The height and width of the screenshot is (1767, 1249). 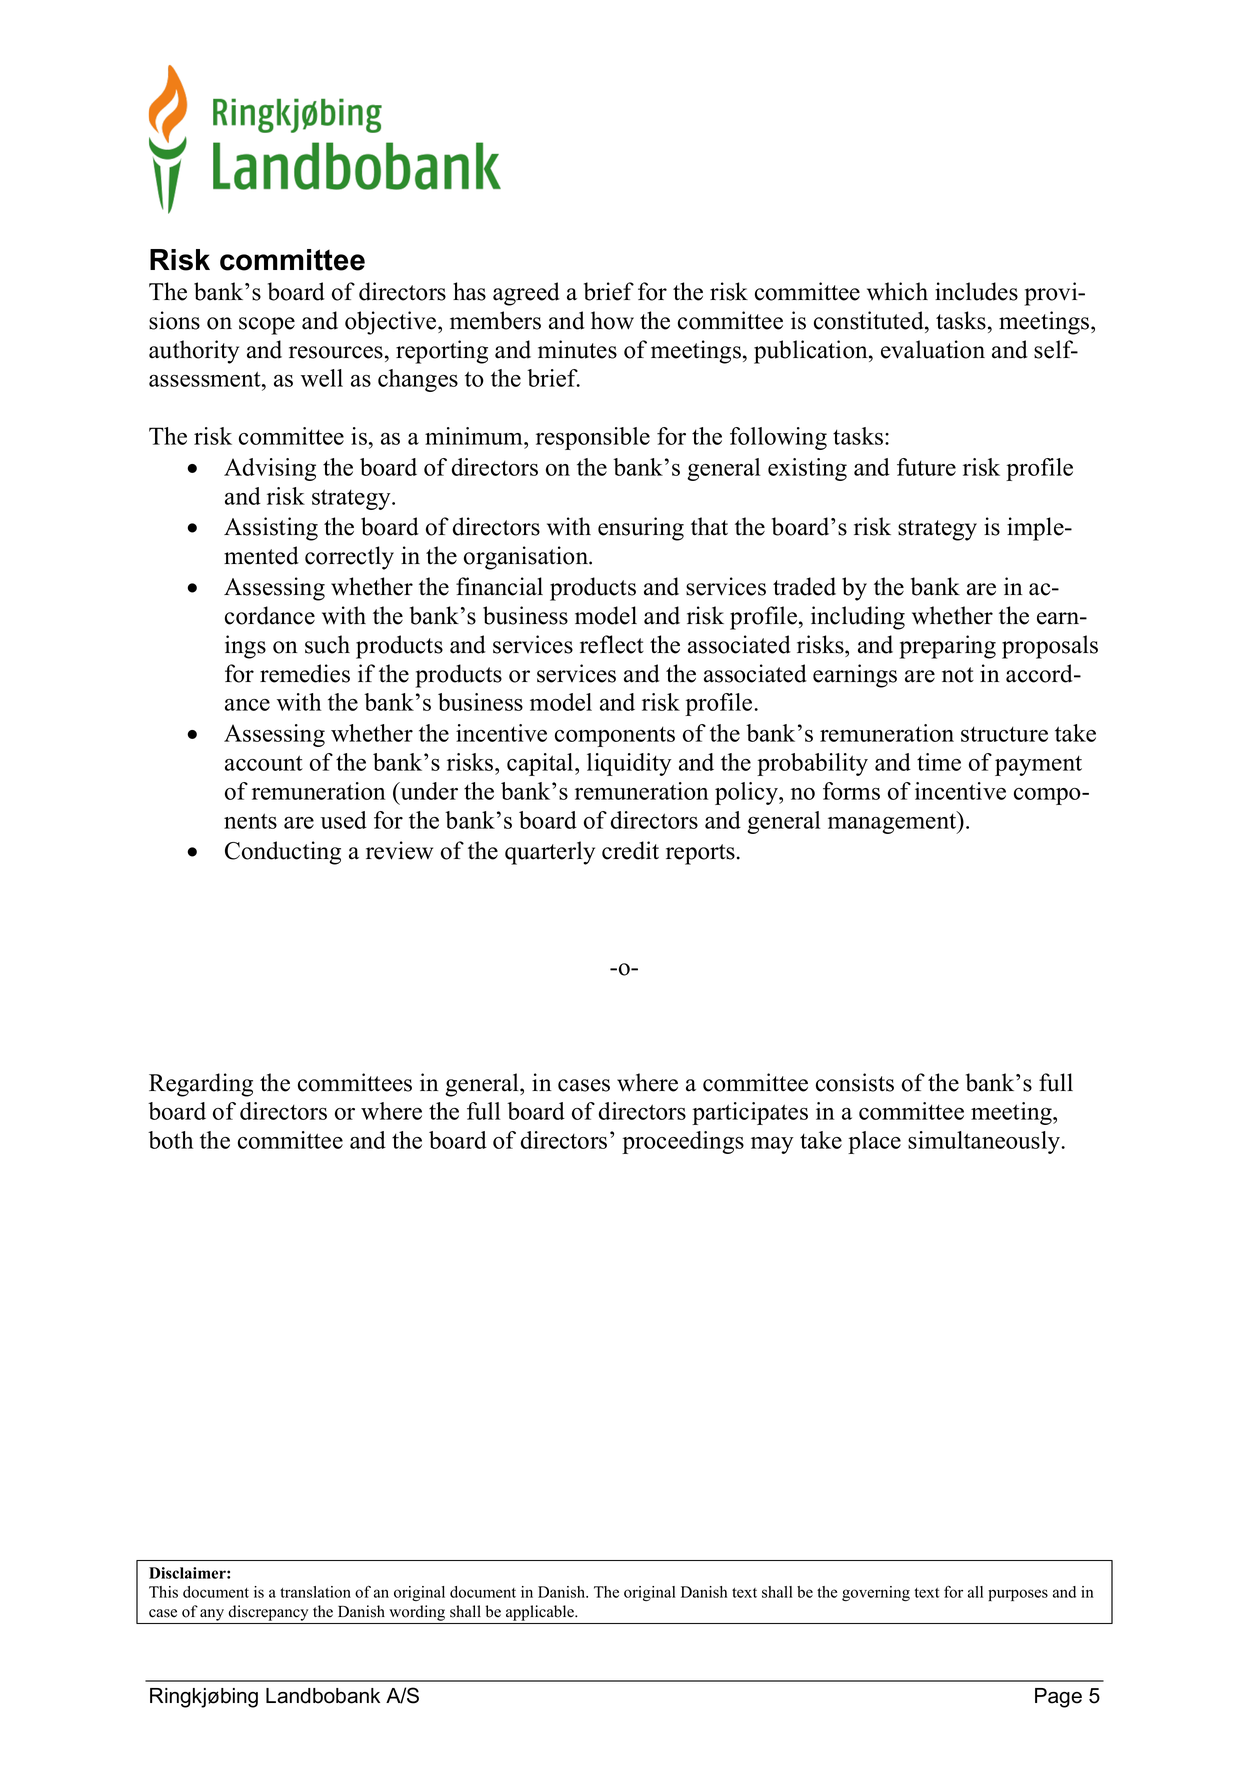 I want to click on account, so click(x=264, y=763).
